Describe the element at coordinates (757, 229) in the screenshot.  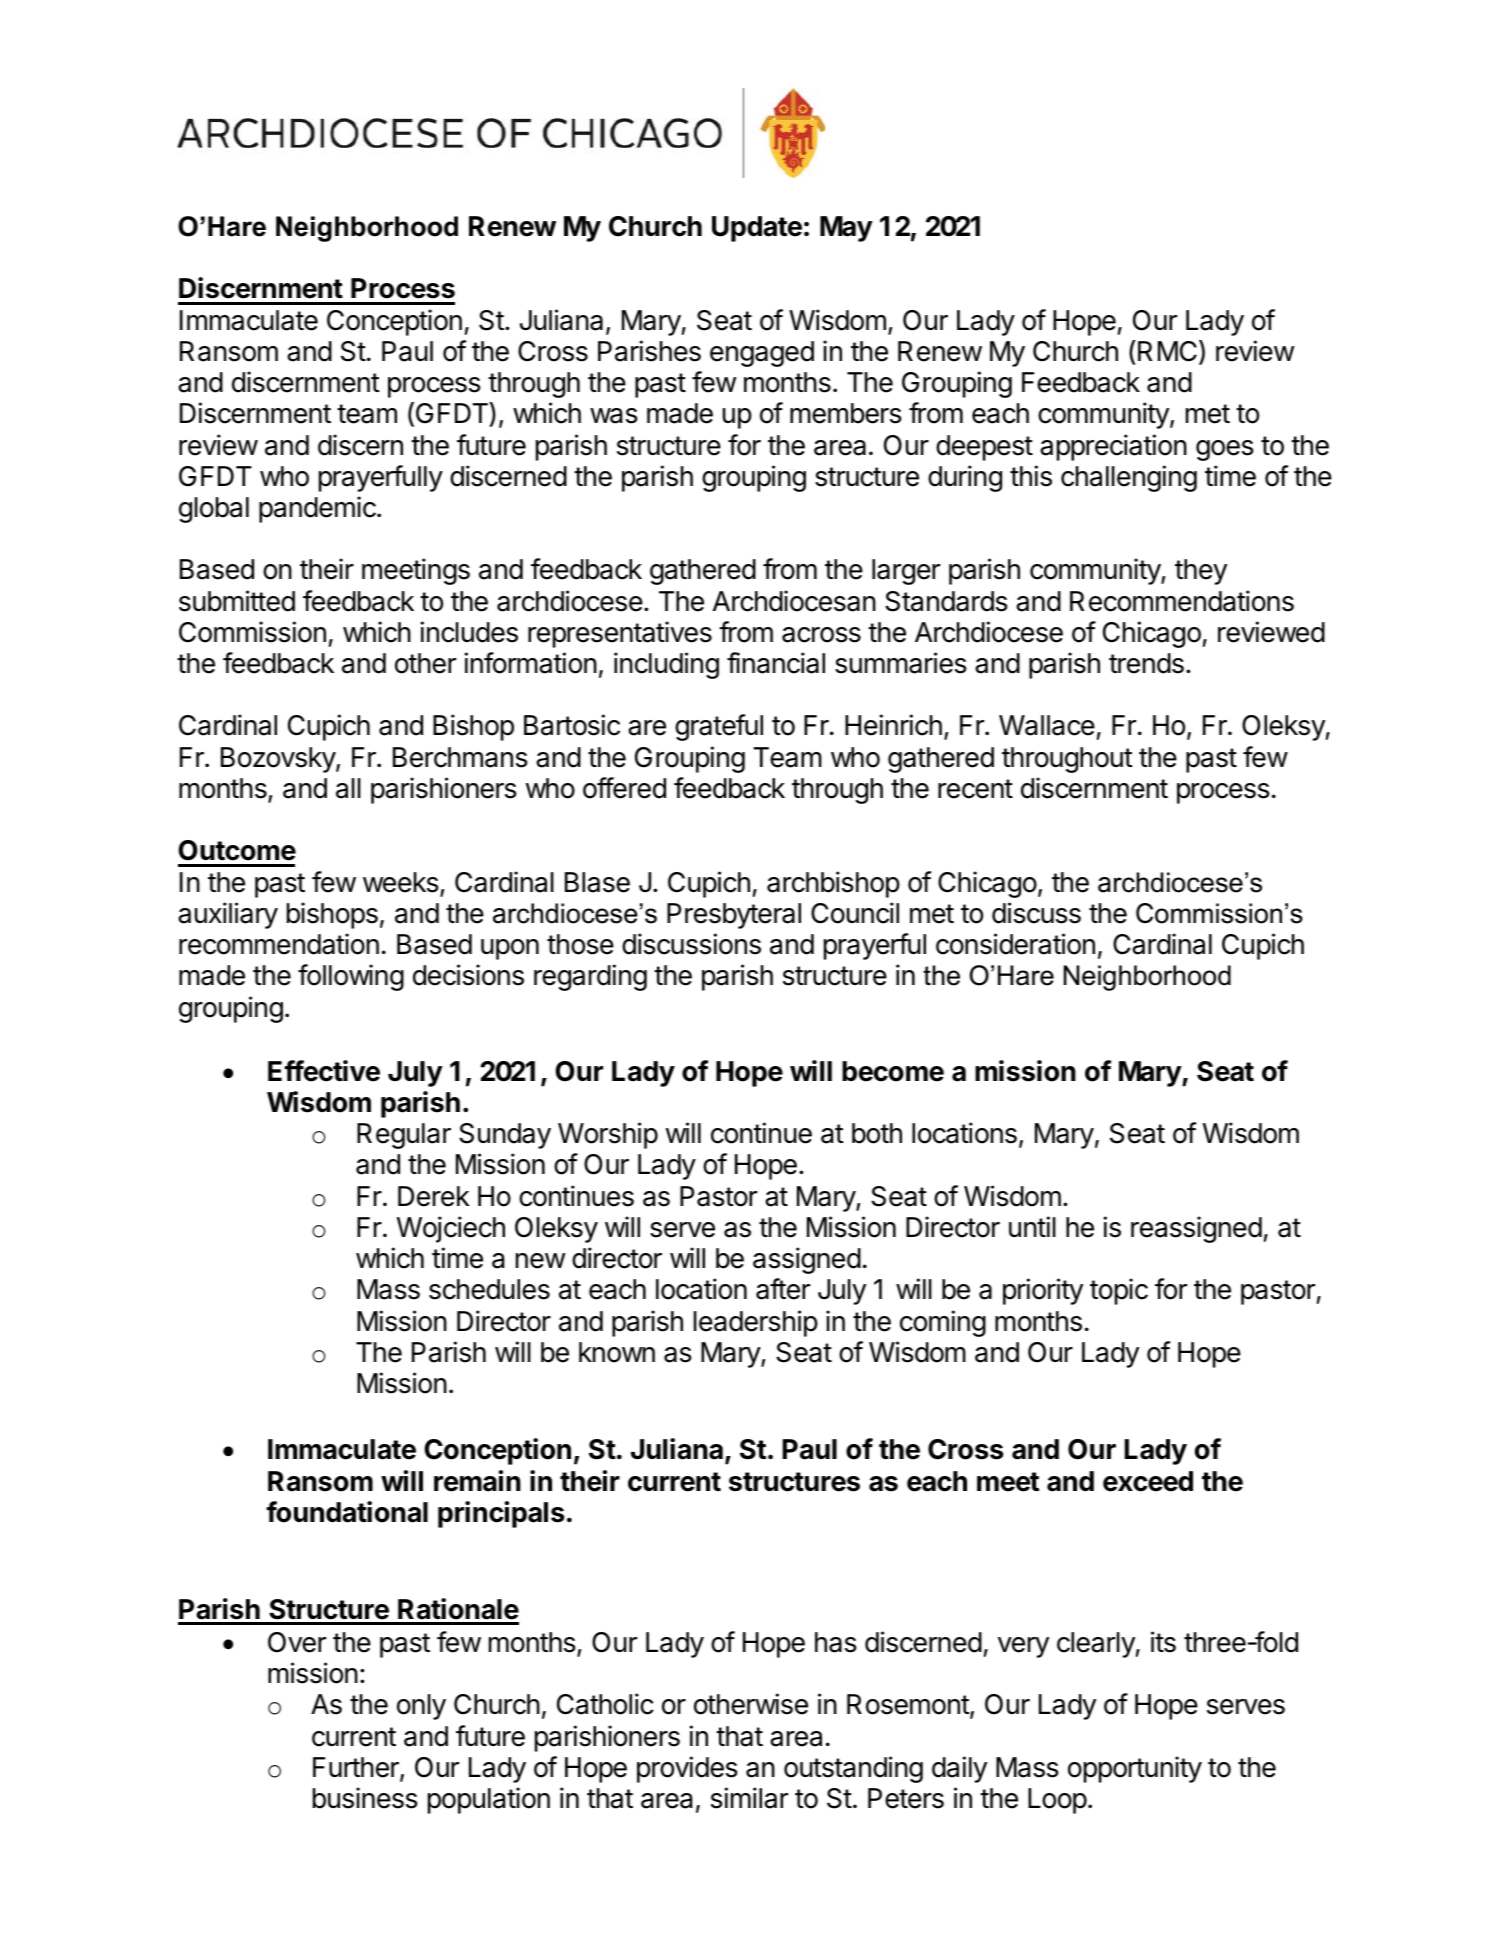
I see `Update` at that location.
